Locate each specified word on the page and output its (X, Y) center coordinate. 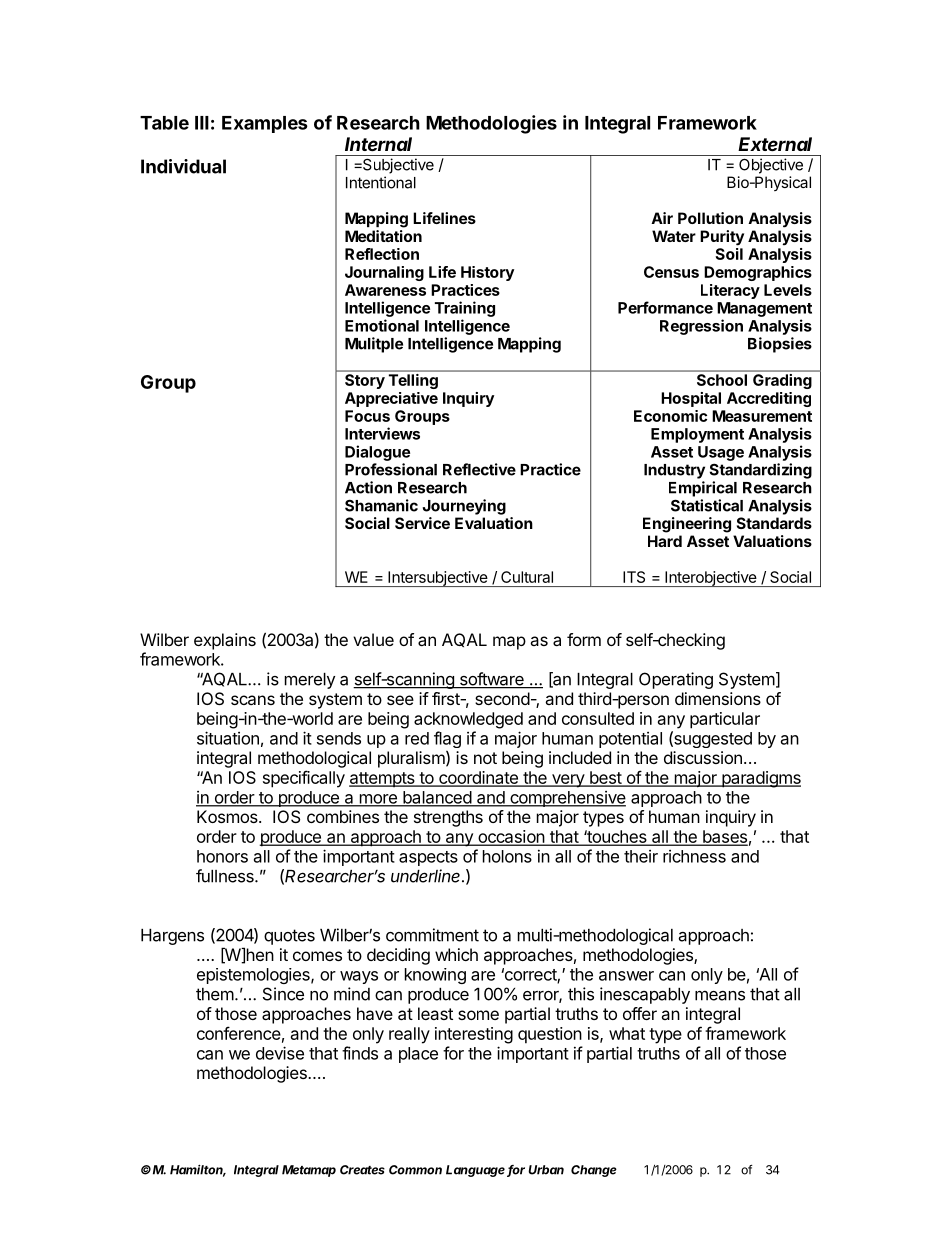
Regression (701, 327)
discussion (703, 757)
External (775, 144)
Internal (378, 144)
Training (465, 309)
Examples (265, 124)
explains (225, 641)
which (456, 954)
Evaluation (494, 523)
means (720, 996)
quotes (289, 937)
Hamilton (198, 1171)
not (485, 758)
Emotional (382, 325)
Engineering (687, 525)
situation (228, 738)
